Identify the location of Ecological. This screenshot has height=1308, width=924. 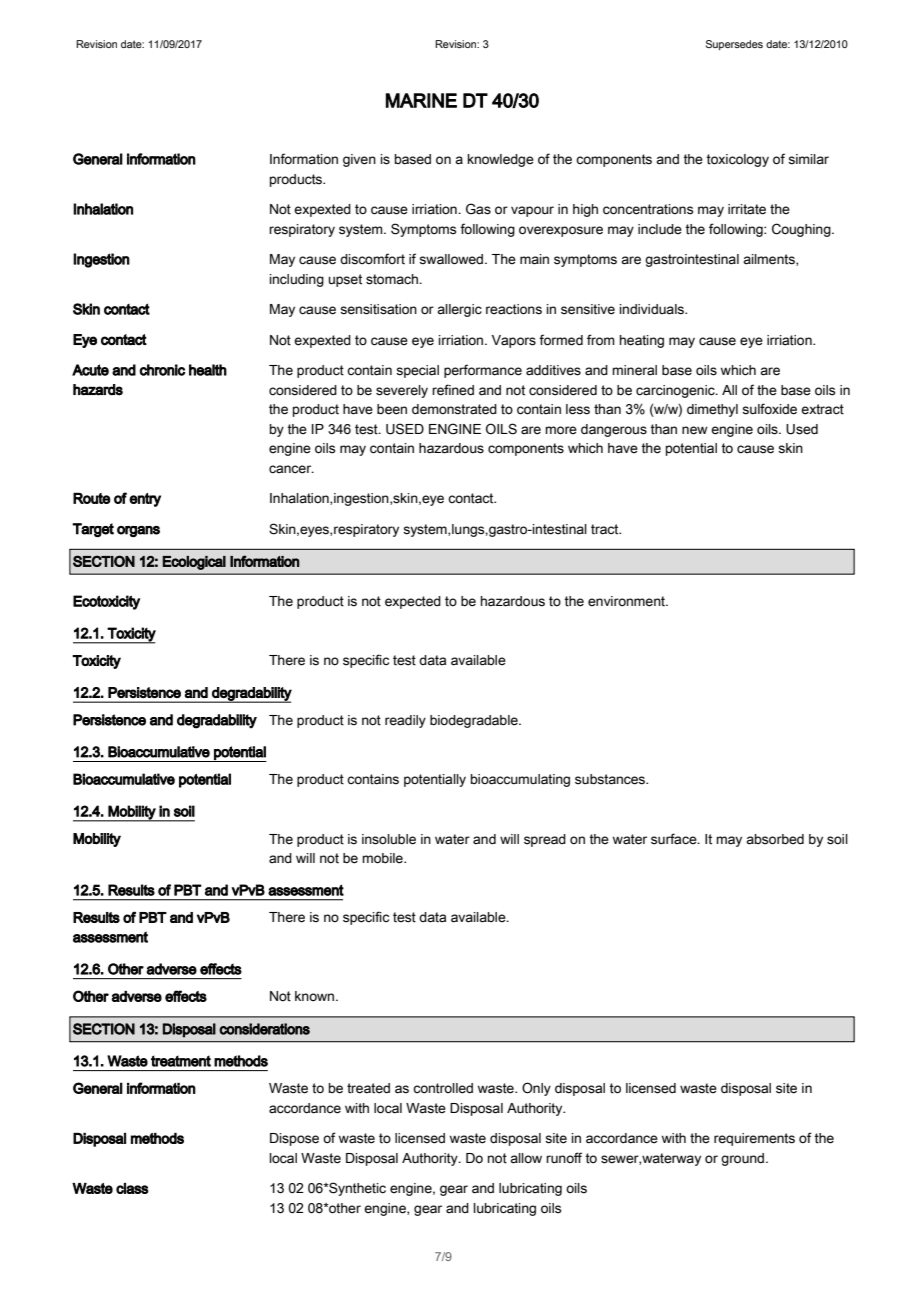
(194, 563).
